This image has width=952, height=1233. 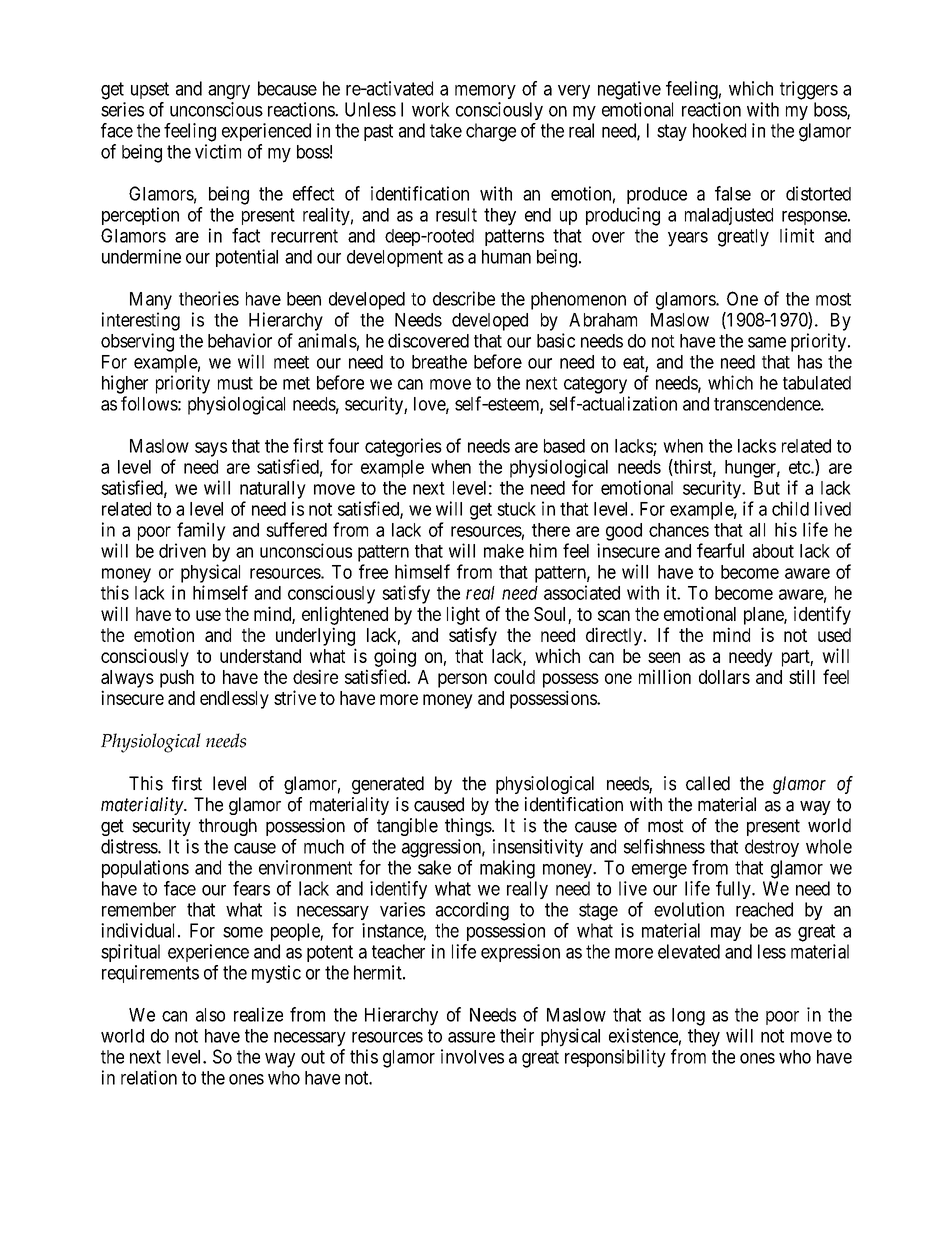 What do you see at coordinates (719, 130) in the image?
I see `hooked` at bounding box center [719, 130].
